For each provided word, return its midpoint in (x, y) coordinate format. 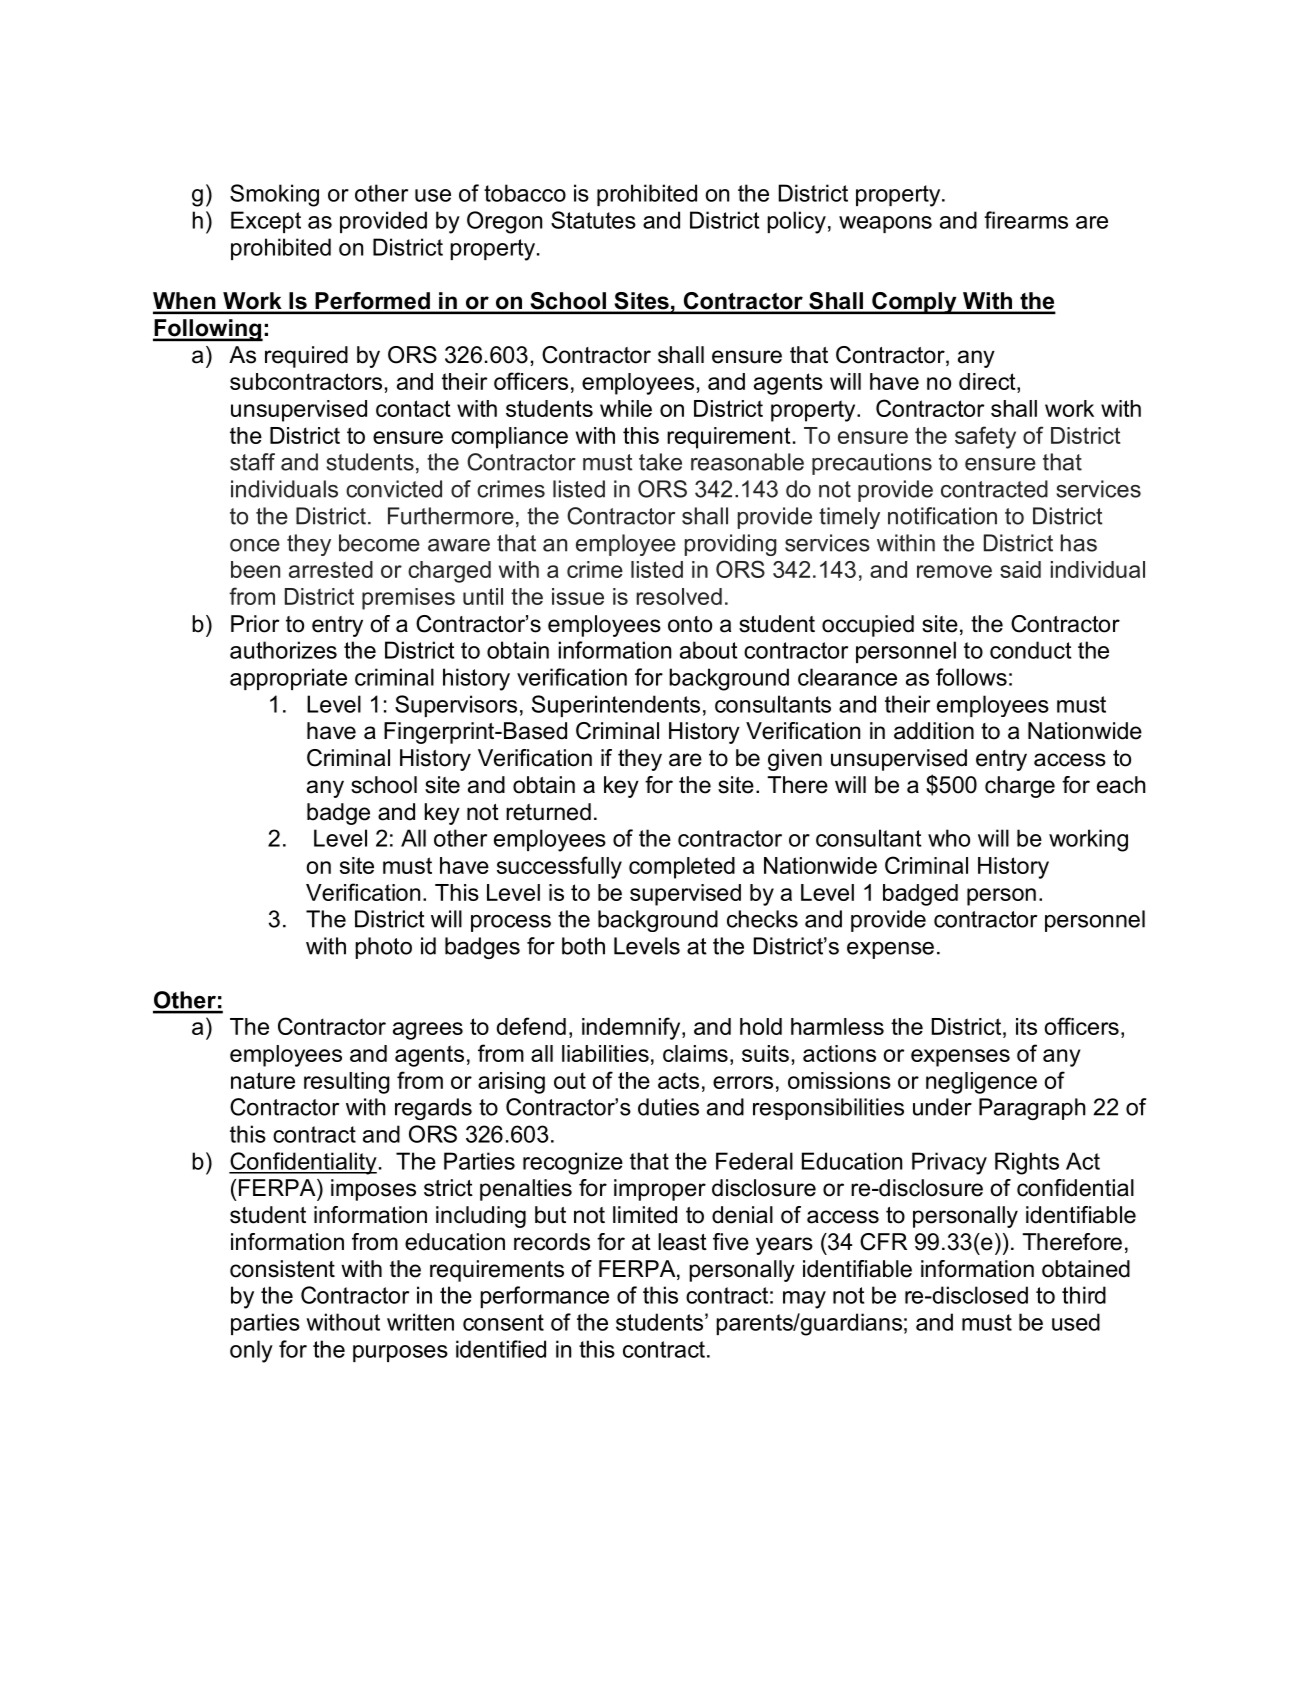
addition (934, 731)
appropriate (288, 679)
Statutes (593, 220)
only (251, 1351)
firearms (1026, 220)
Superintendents (616, 706)
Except (266, 222)
